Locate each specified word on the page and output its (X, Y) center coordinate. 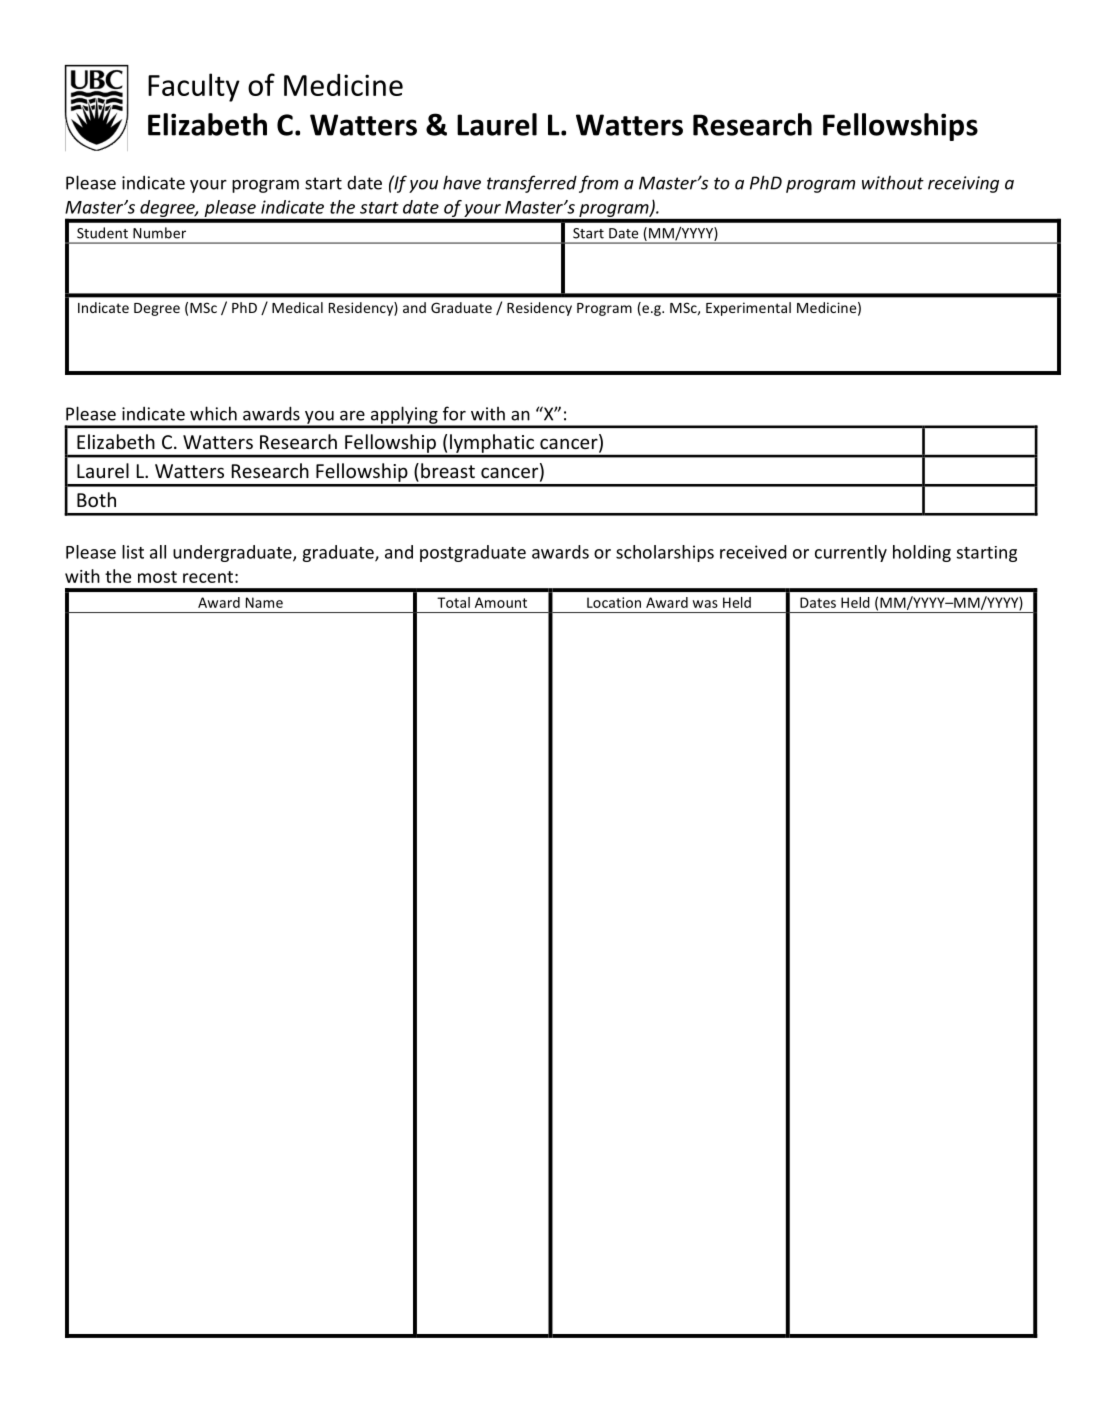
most (157, 577)
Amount (501, 602)
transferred (532, 184)
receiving (963, 184)
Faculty (194, 87)
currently (851, 553)
